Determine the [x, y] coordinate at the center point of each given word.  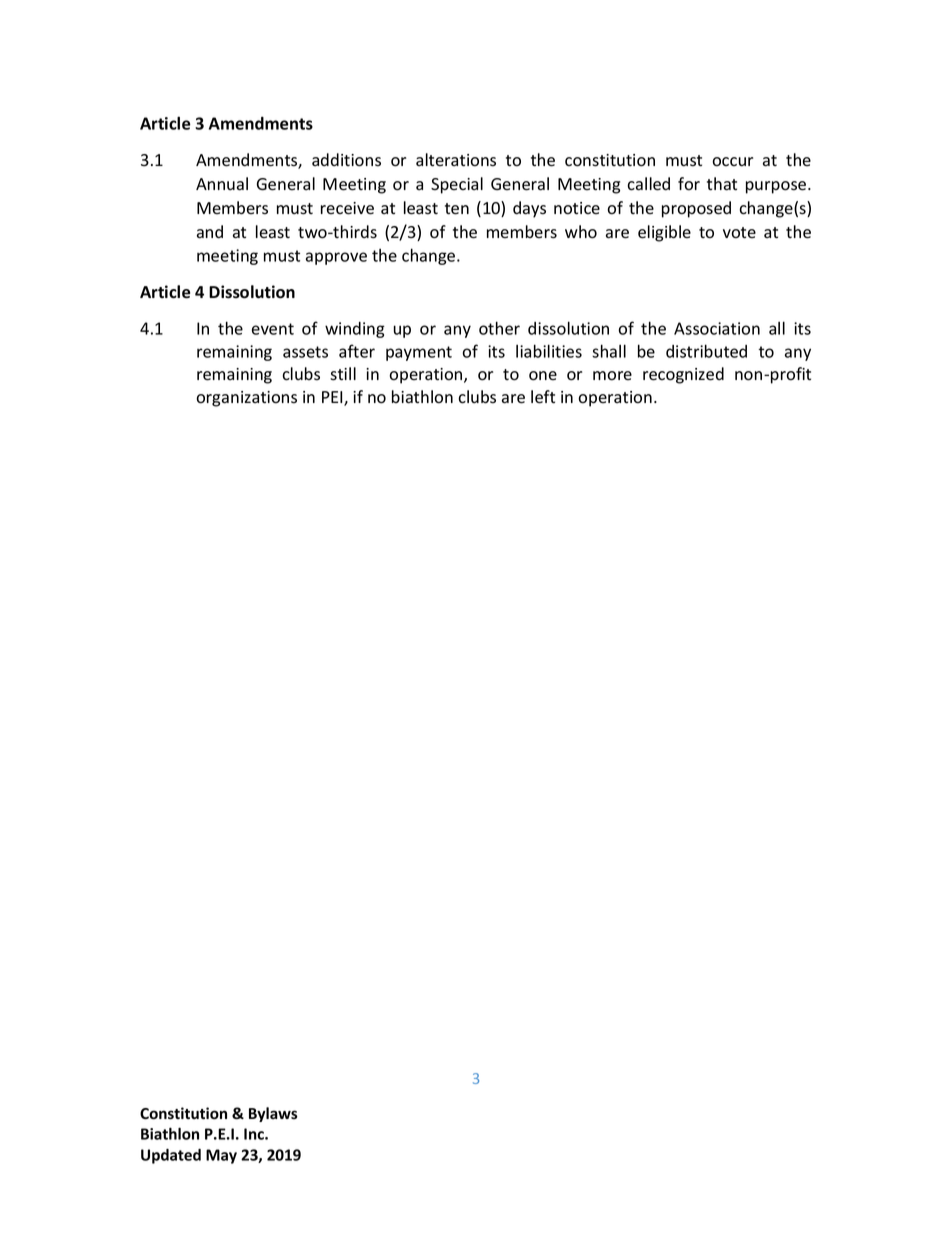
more [612, 376]
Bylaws [273, 1114]
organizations [246, 399]
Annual [222, 184]
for [689, 184]
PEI [333, 398]
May [221, 1156]
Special [457, 185]
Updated [171, 1156]
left [543, 397]
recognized [683, 375]
